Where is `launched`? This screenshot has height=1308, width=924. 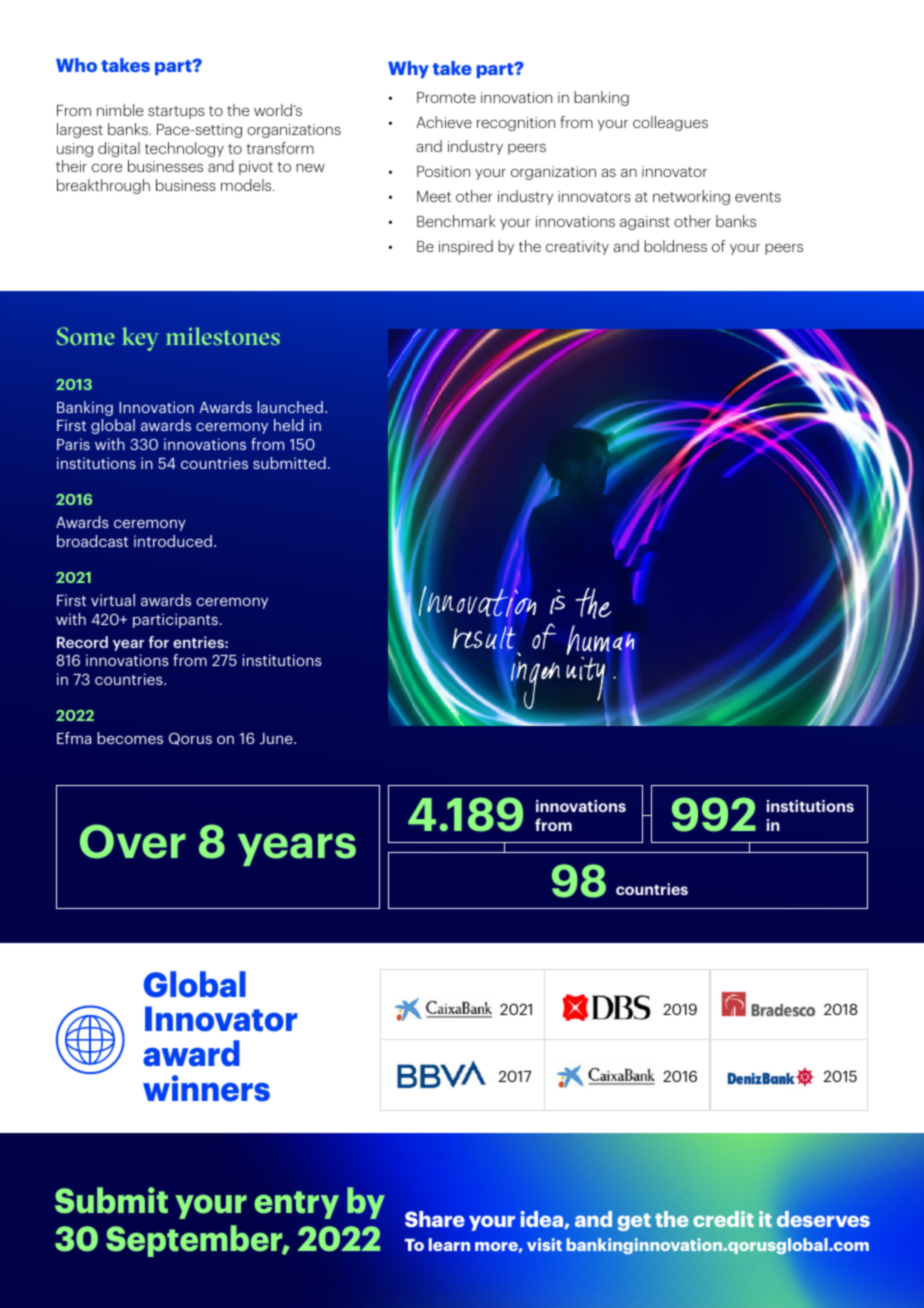 launched is located at coordinates (290, 407).
